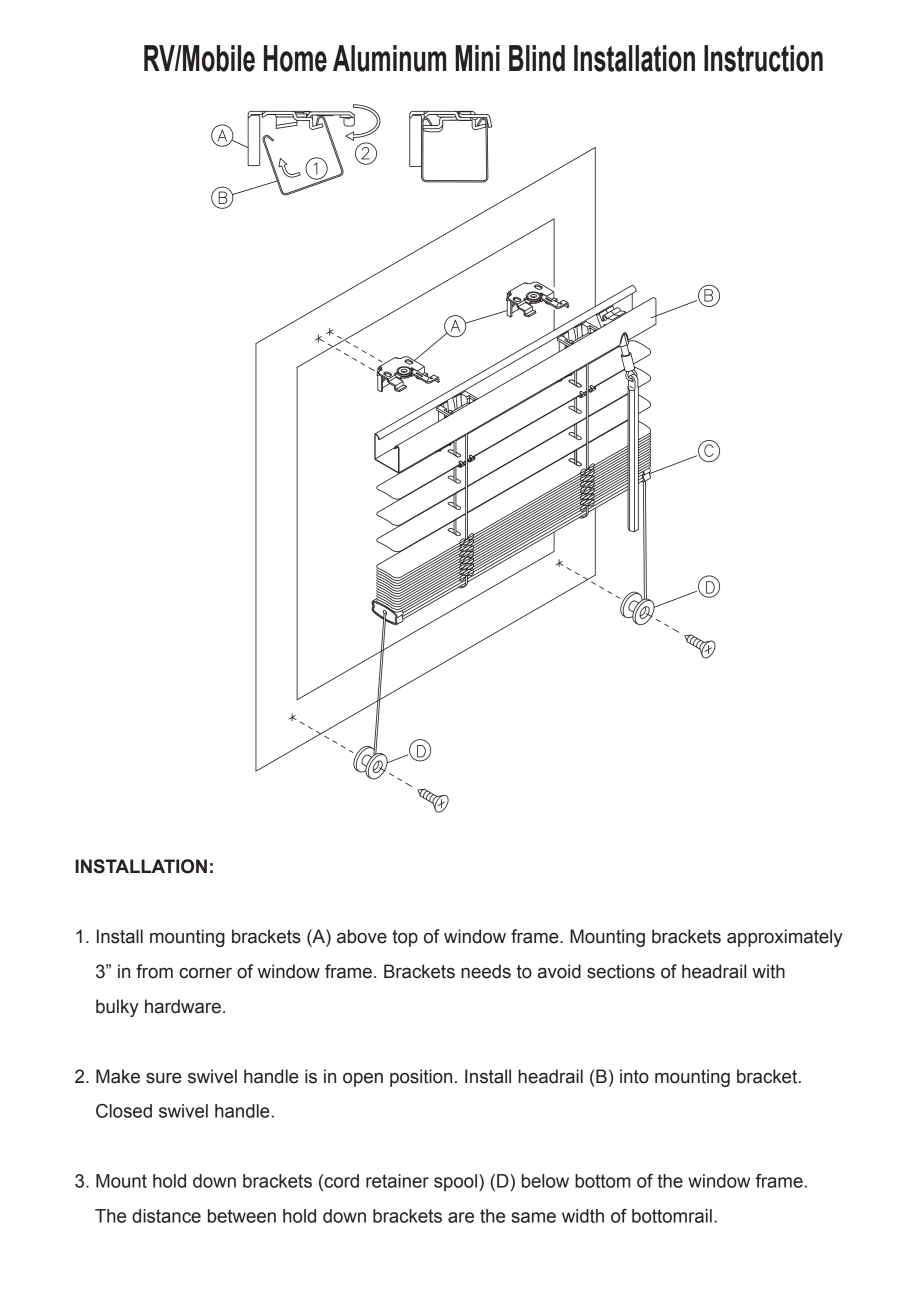 This screenshot has width=924, height=1308. What do you see at coordinates (166, 1216) in the screenshot?
I see `distance` at bounding box center [166, 1216].
